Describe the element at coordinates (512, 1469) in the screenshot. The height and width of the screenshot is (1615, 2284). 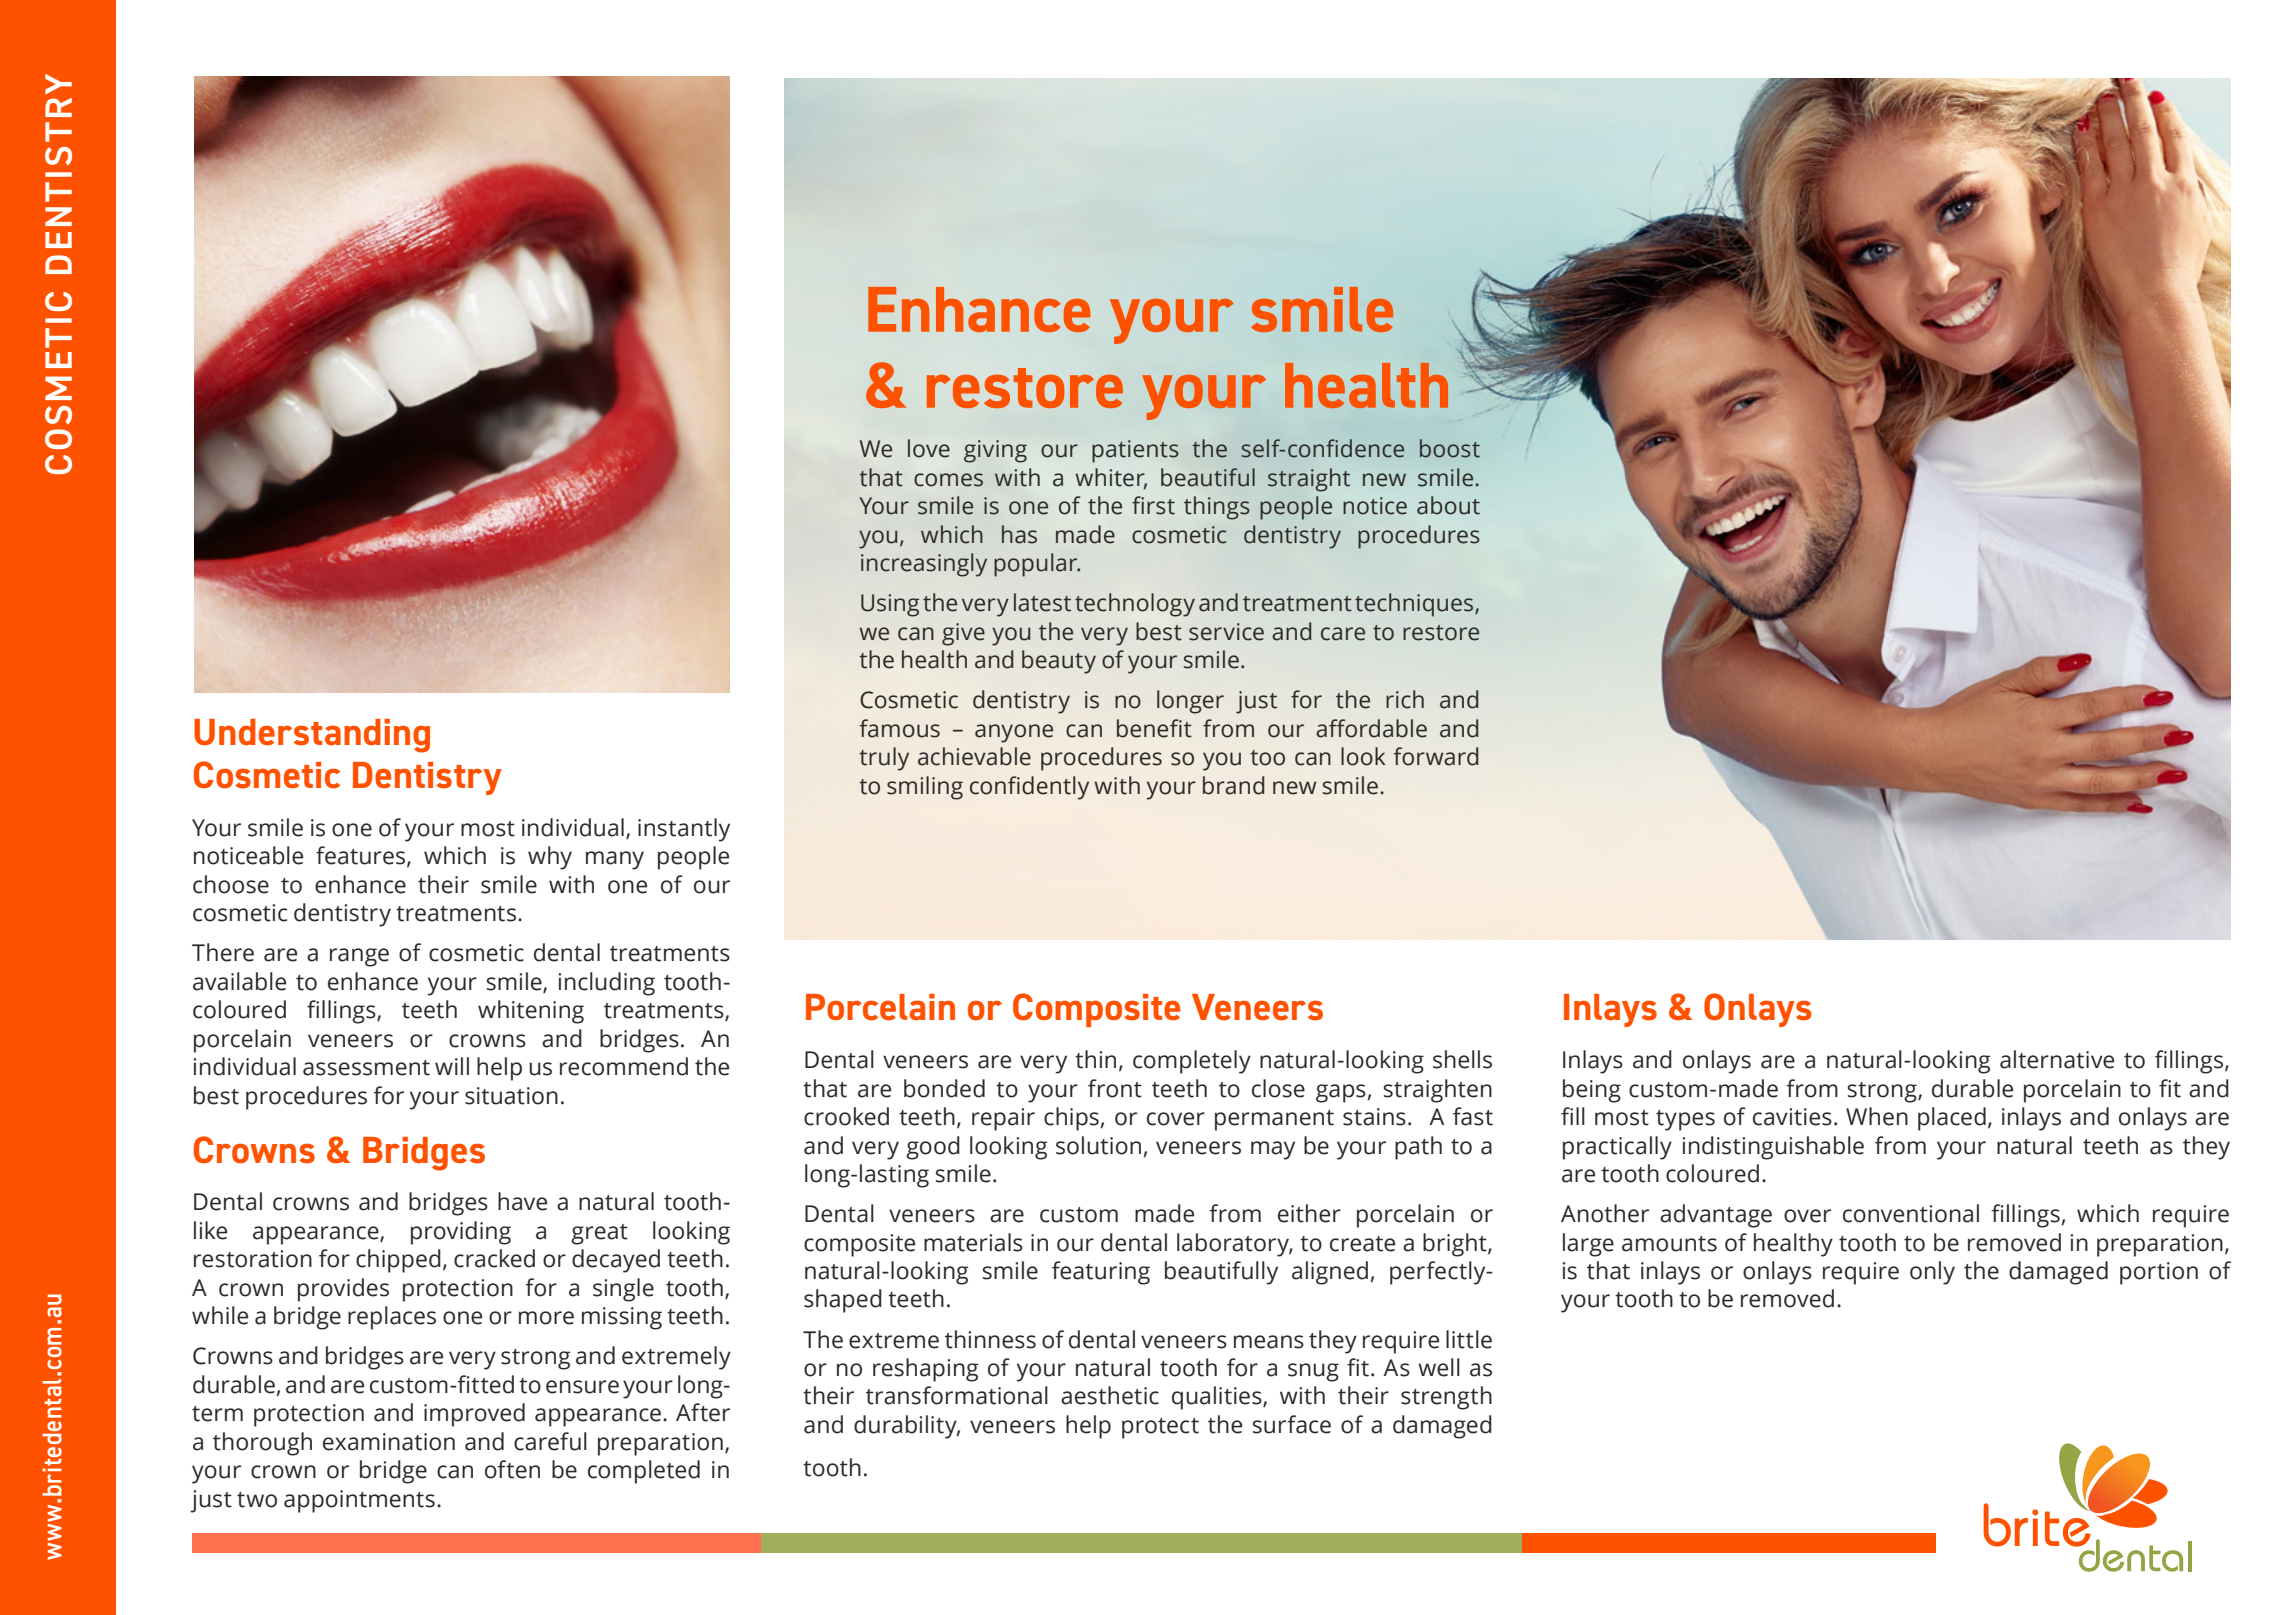
I see `often` at that location.
